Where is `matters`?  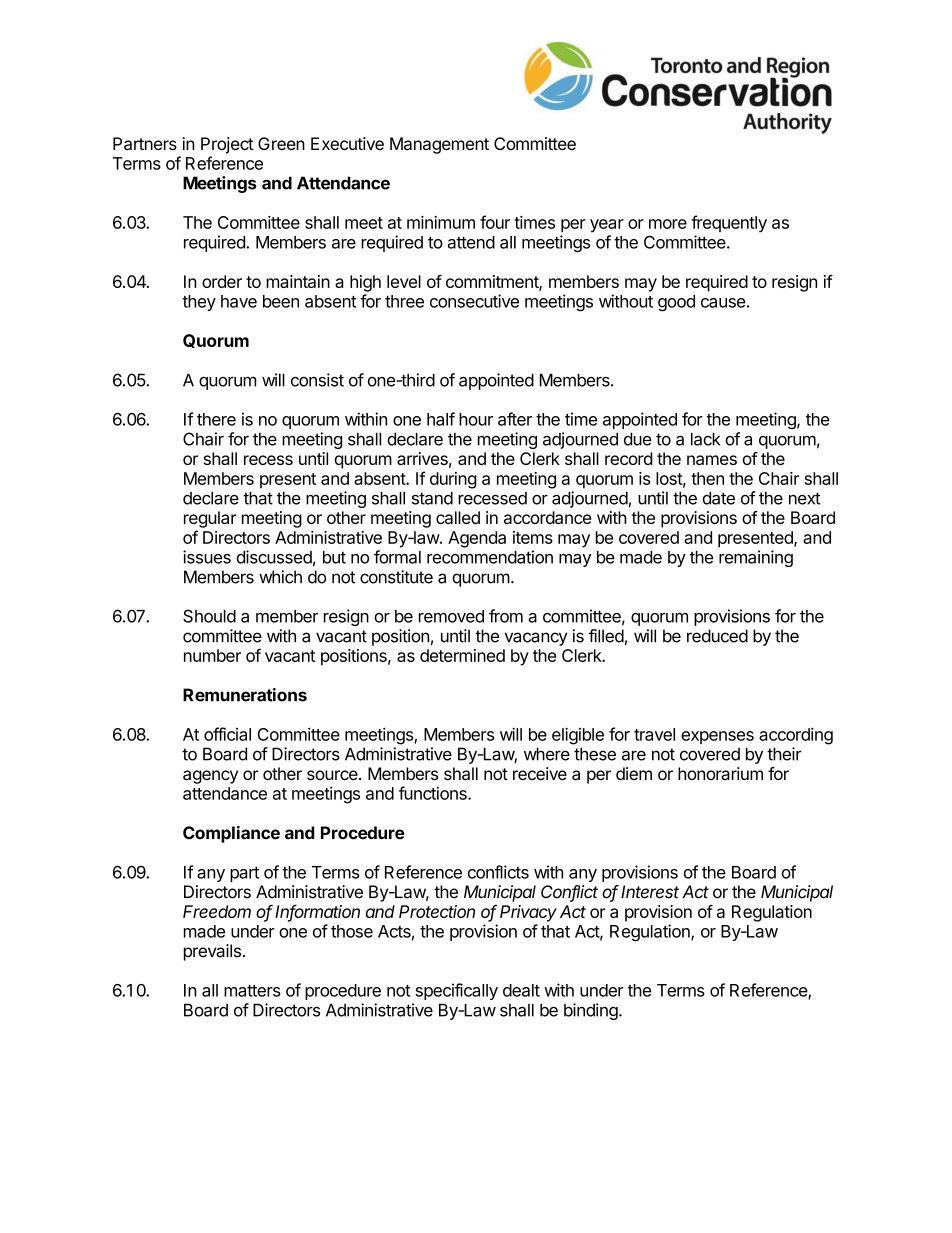 matters is located at coordinates (252, 991).
